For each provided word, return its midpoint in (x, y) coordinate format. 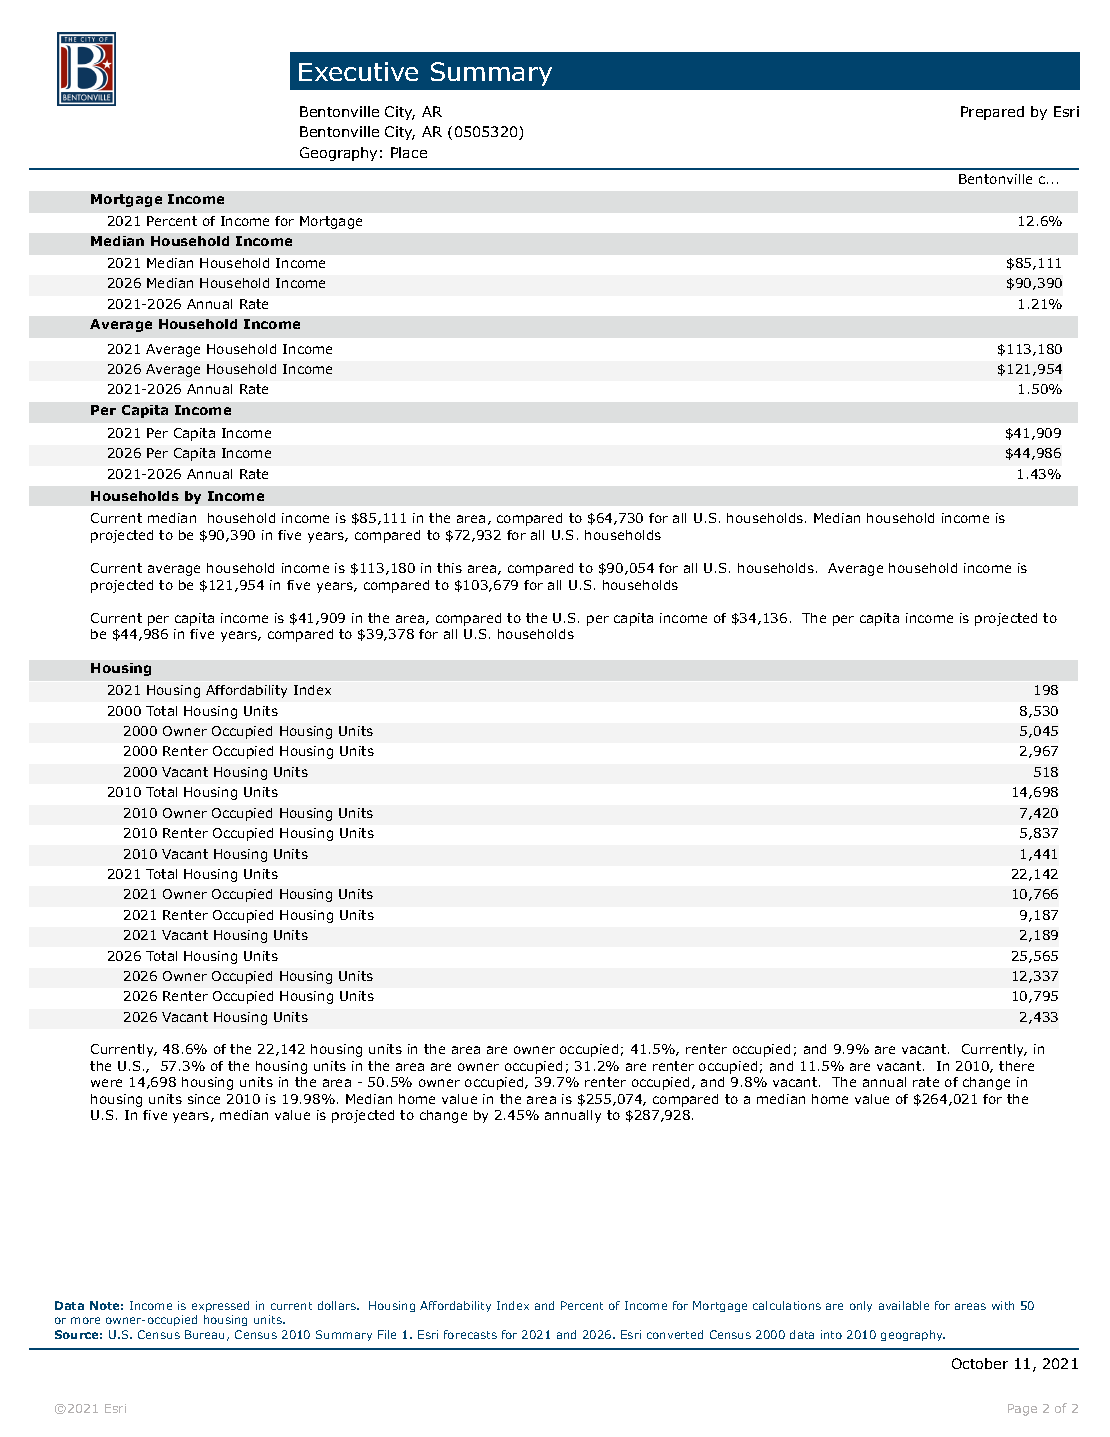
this (449, 568)
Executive (358, 71)
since (204, 1099)
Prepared (992, 113)
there (1016, 1066)
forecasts (470, 1334)
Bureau (206, 1335)
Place (409, 152)
